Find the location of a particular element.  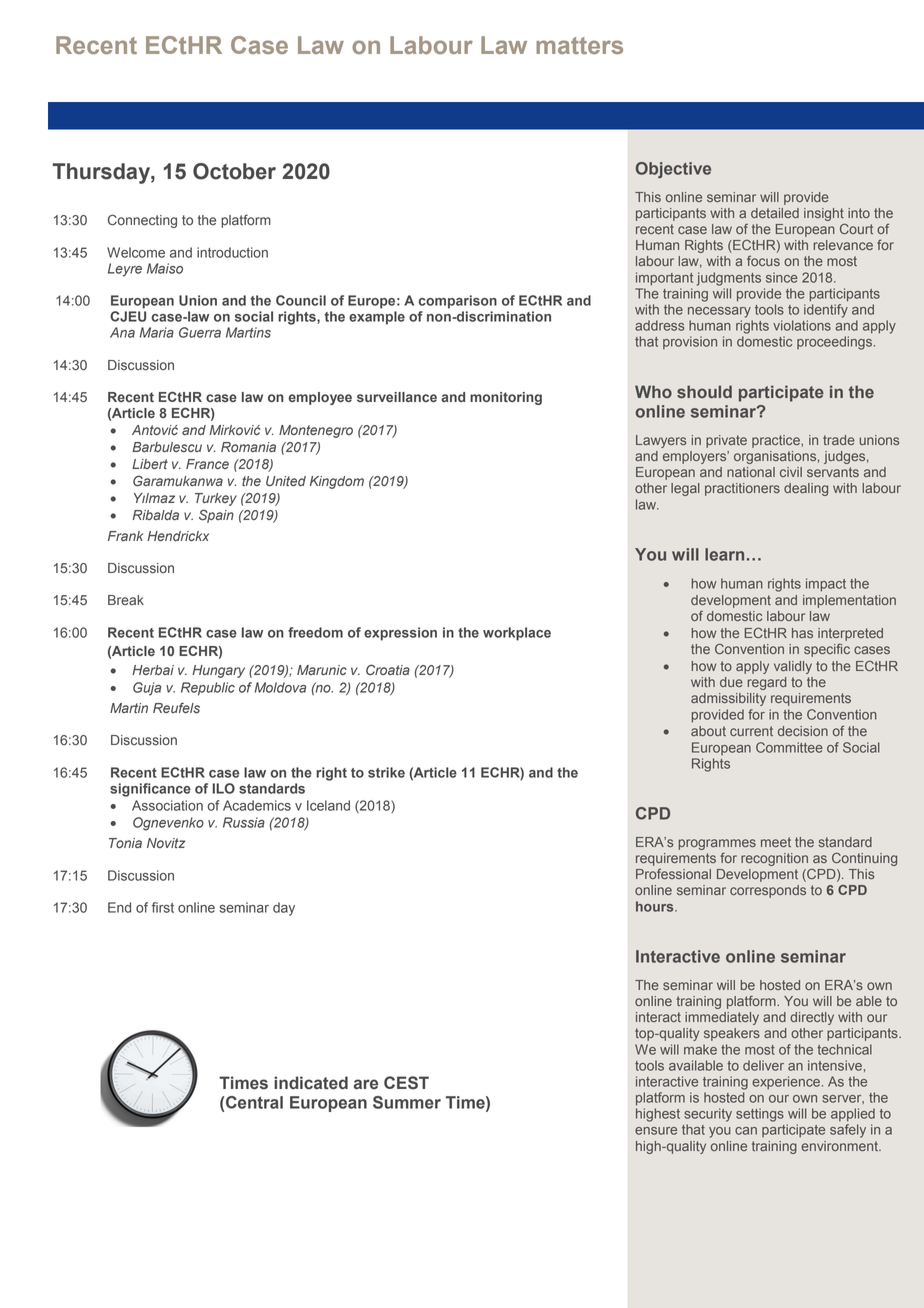

Break is located at coordinates (126, 600).
